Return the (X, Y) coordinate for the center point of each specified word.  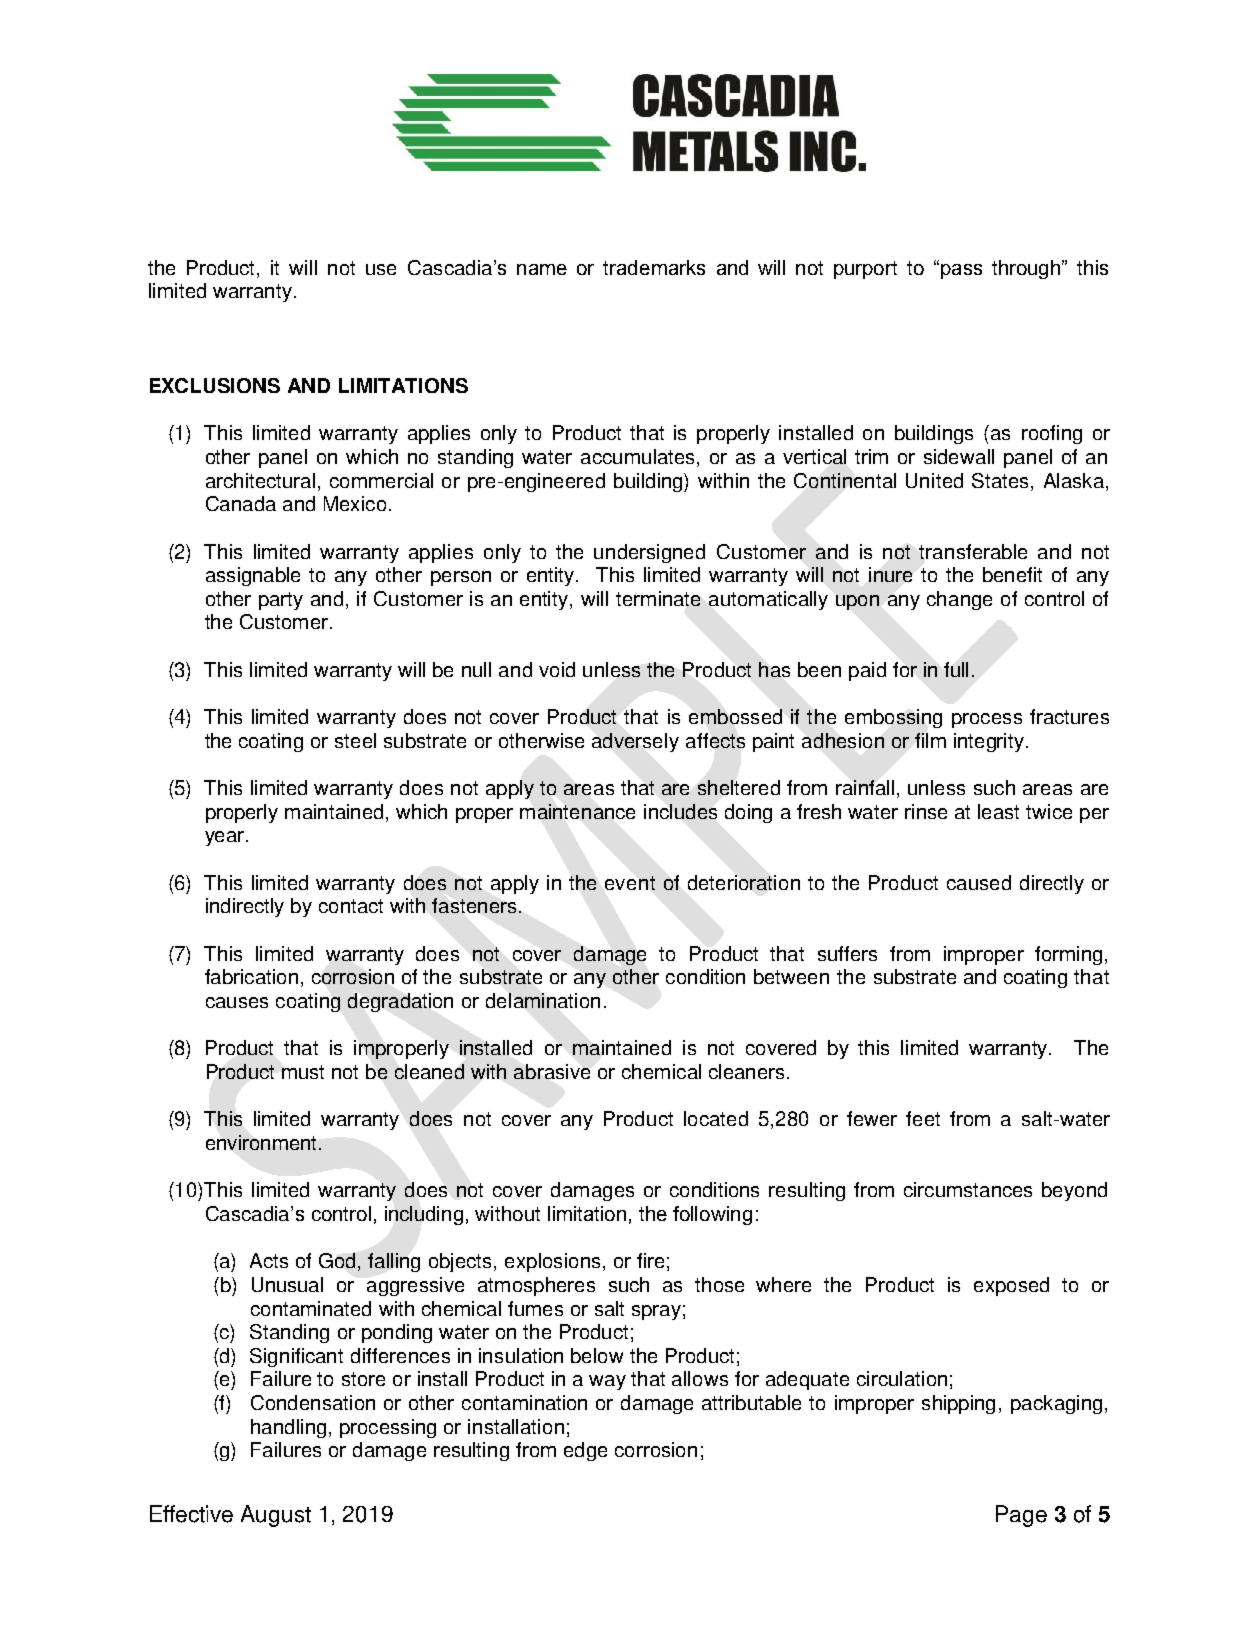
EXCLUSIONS (215, 385)
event (630, 883)
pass (961, 271)
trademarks (654, 267)
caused (979, 882)
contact (351, 906)
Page (1021, 1516)
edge (585, 1451)
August (276, 1516)
